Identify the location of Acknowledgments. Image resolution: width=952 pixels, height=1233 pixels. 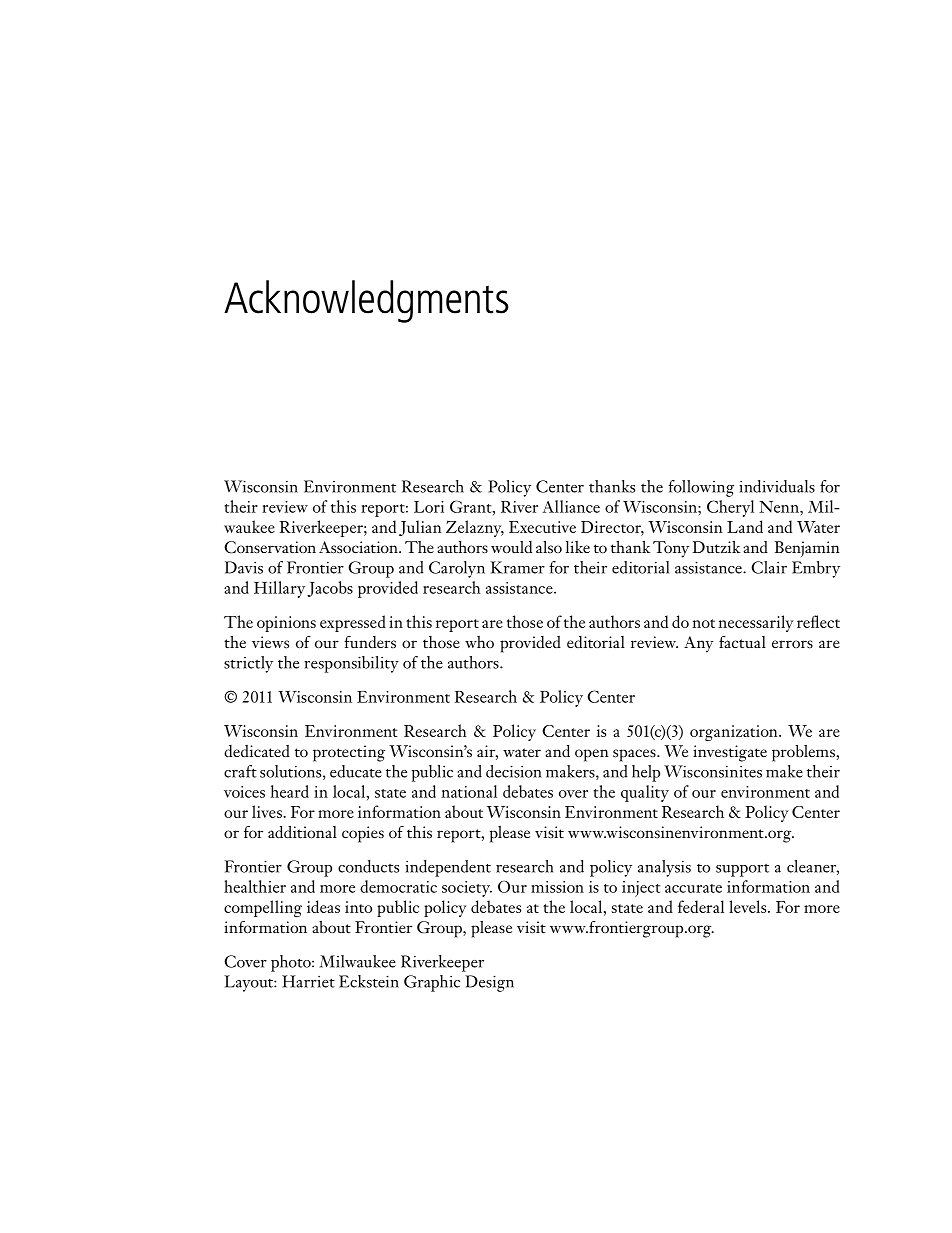
(366, 301).
